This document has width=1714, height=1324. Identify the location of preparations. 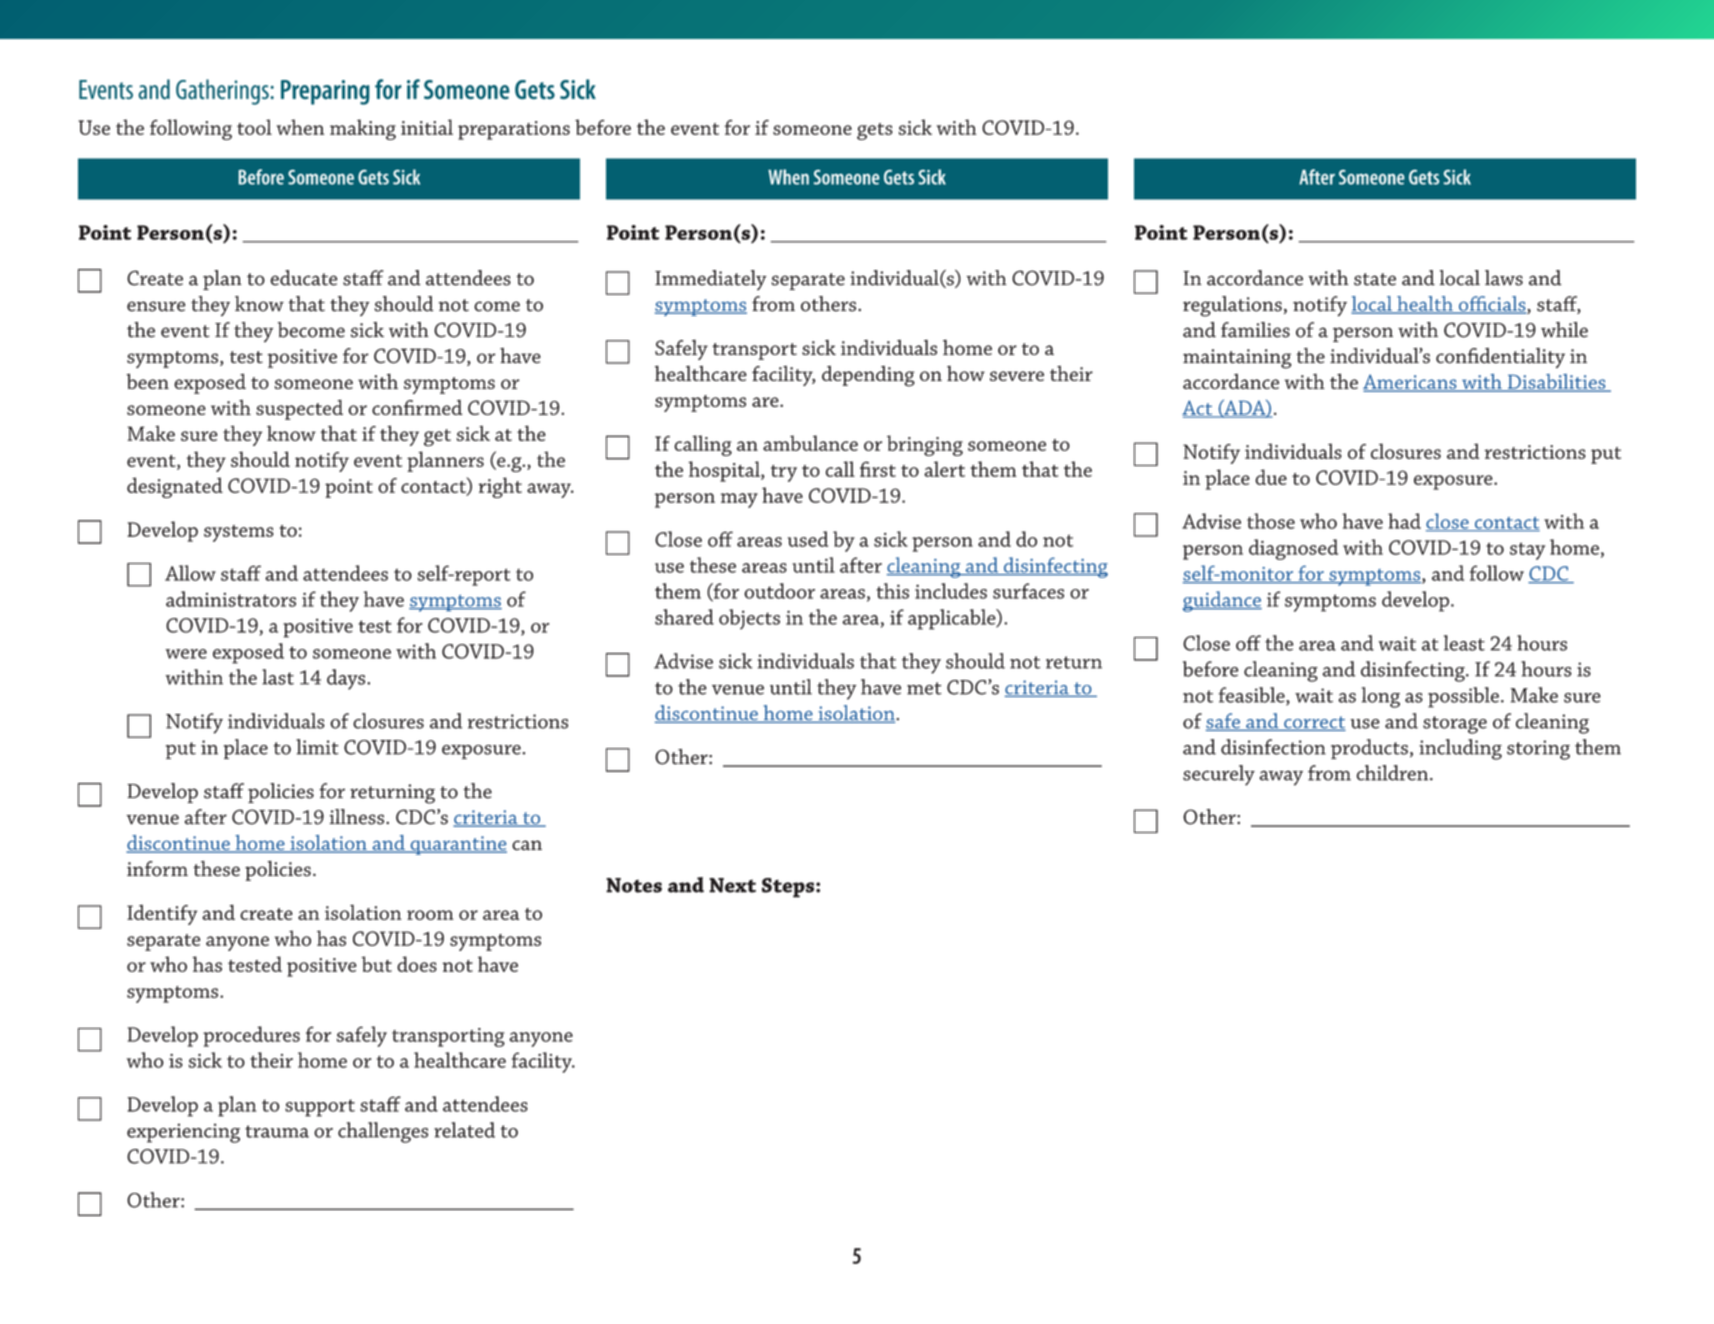
(514, 130).
